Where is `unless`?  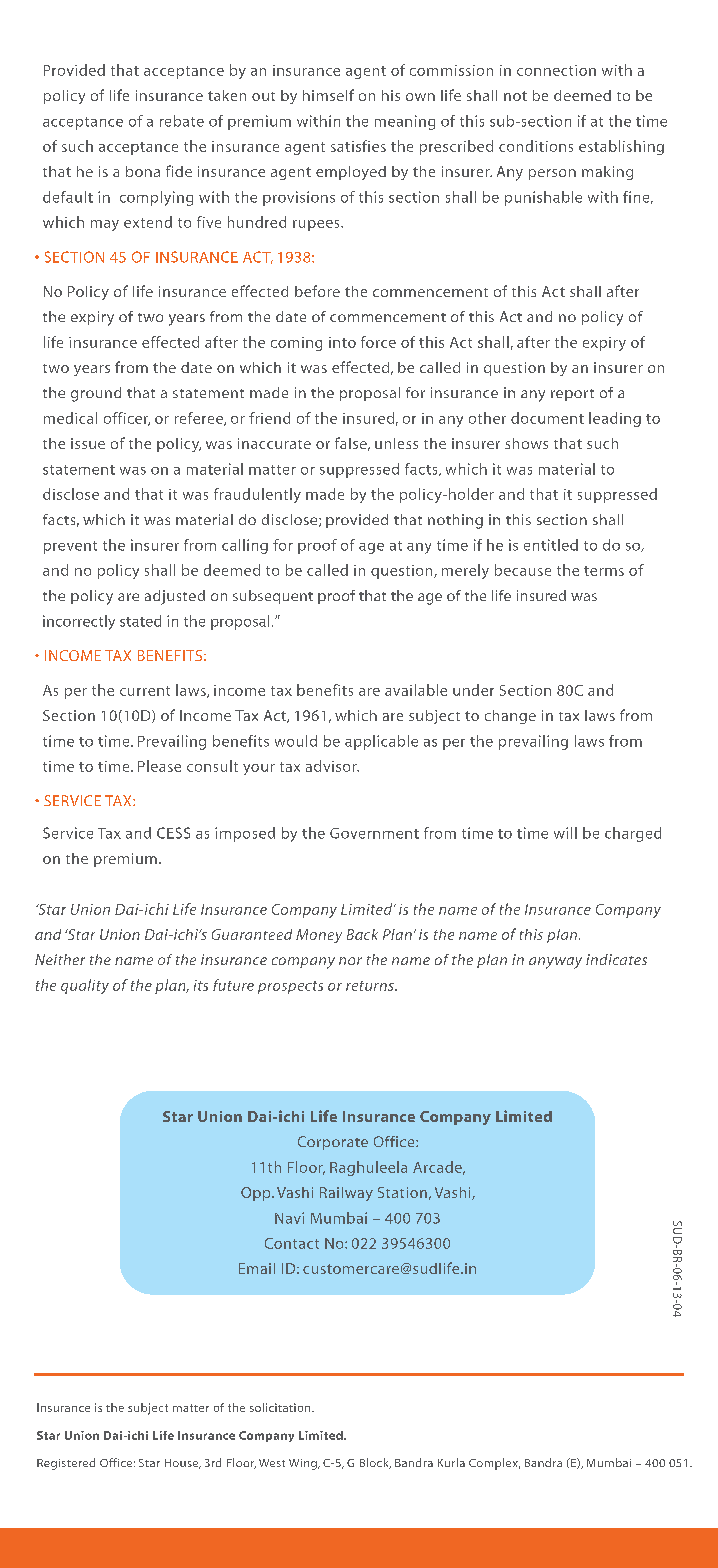
unless is located at coordinates (396, 443).
